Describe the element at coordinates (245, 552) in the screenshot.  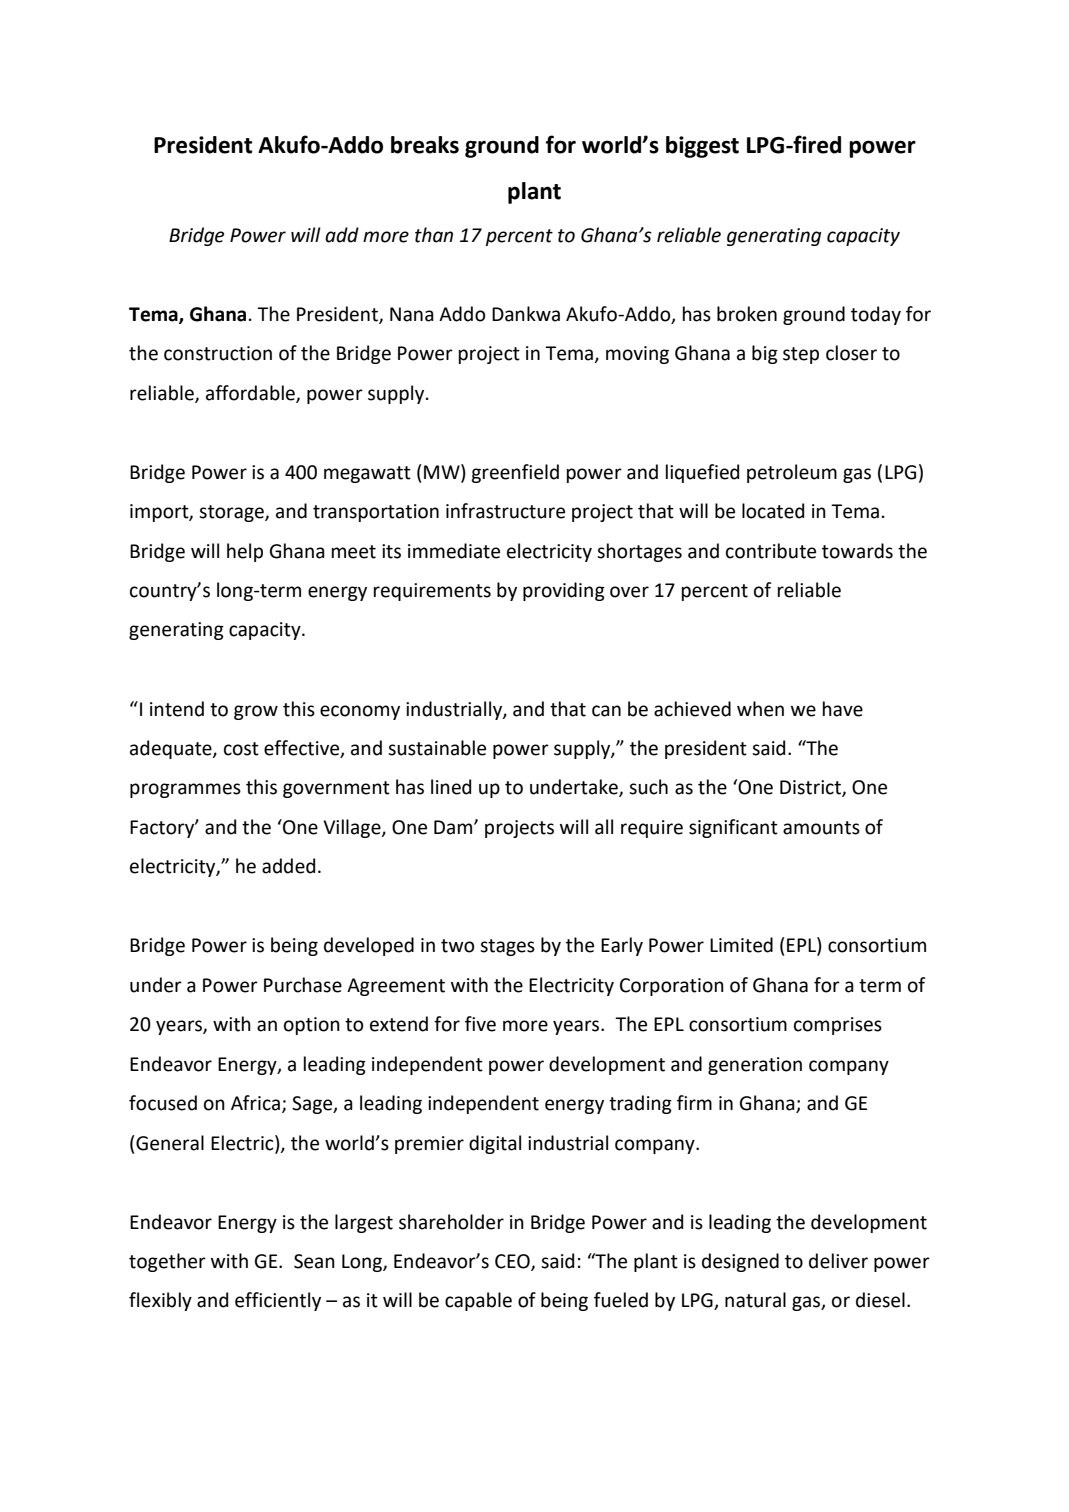
I see `help` at that location.
